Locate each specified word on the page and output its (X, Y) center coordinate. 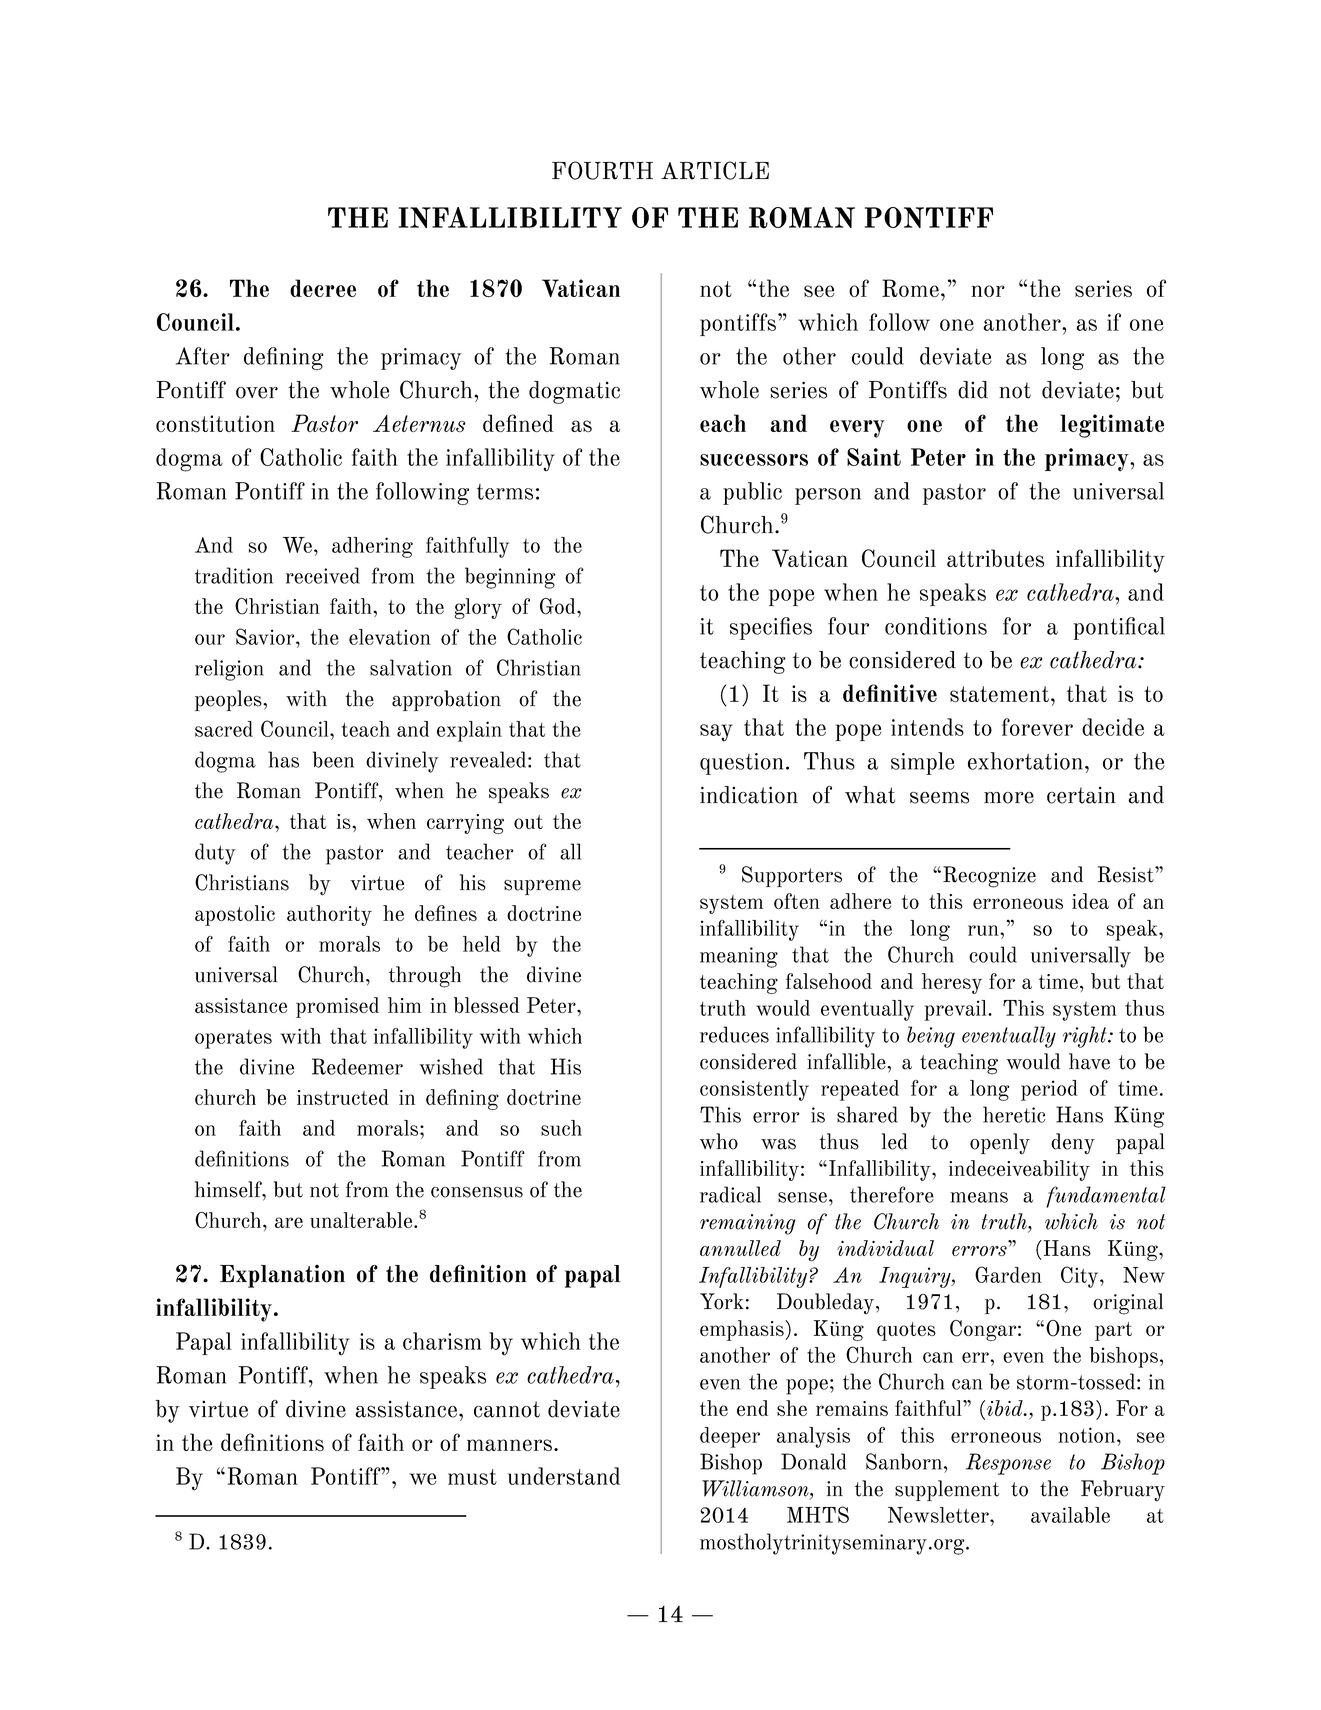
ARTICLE (715, 170)
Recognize (989, 877)
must (472, 1477)
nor (988, 291)
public (752, 493)
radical (730, 1194)
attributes (995, 558)
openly (1000, 1144)
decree (323, 288)
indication (749, 795)
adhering (372, 547)
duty (215, 854)
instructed (343, 1097)
